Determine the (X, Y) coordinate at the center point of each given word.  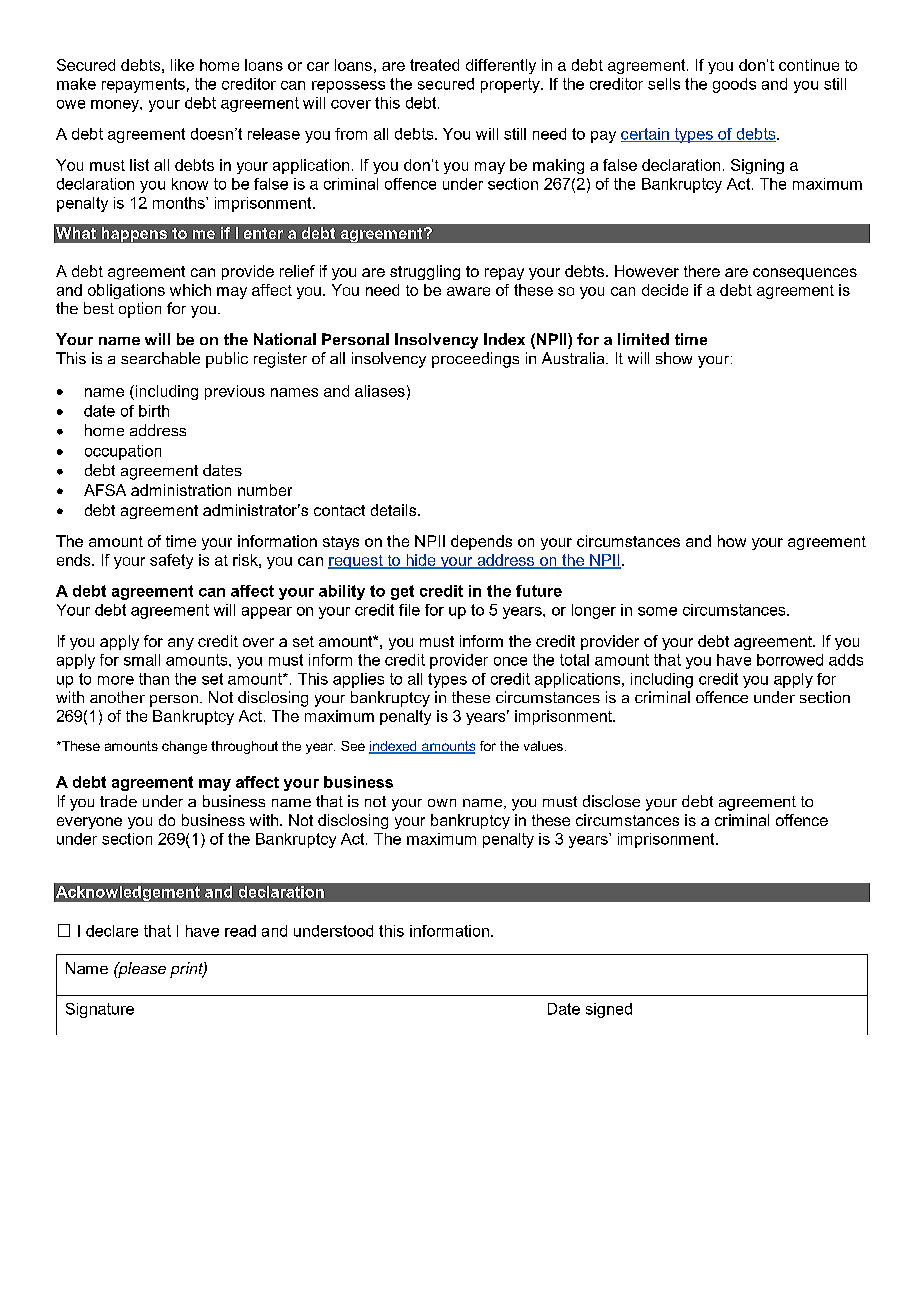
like (182, 65)
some (657, 611)
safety (171, 561)
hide (421, 561)
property (511, 85)
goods (734, 85)
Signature (100, 1010)
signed (609, 1010)
